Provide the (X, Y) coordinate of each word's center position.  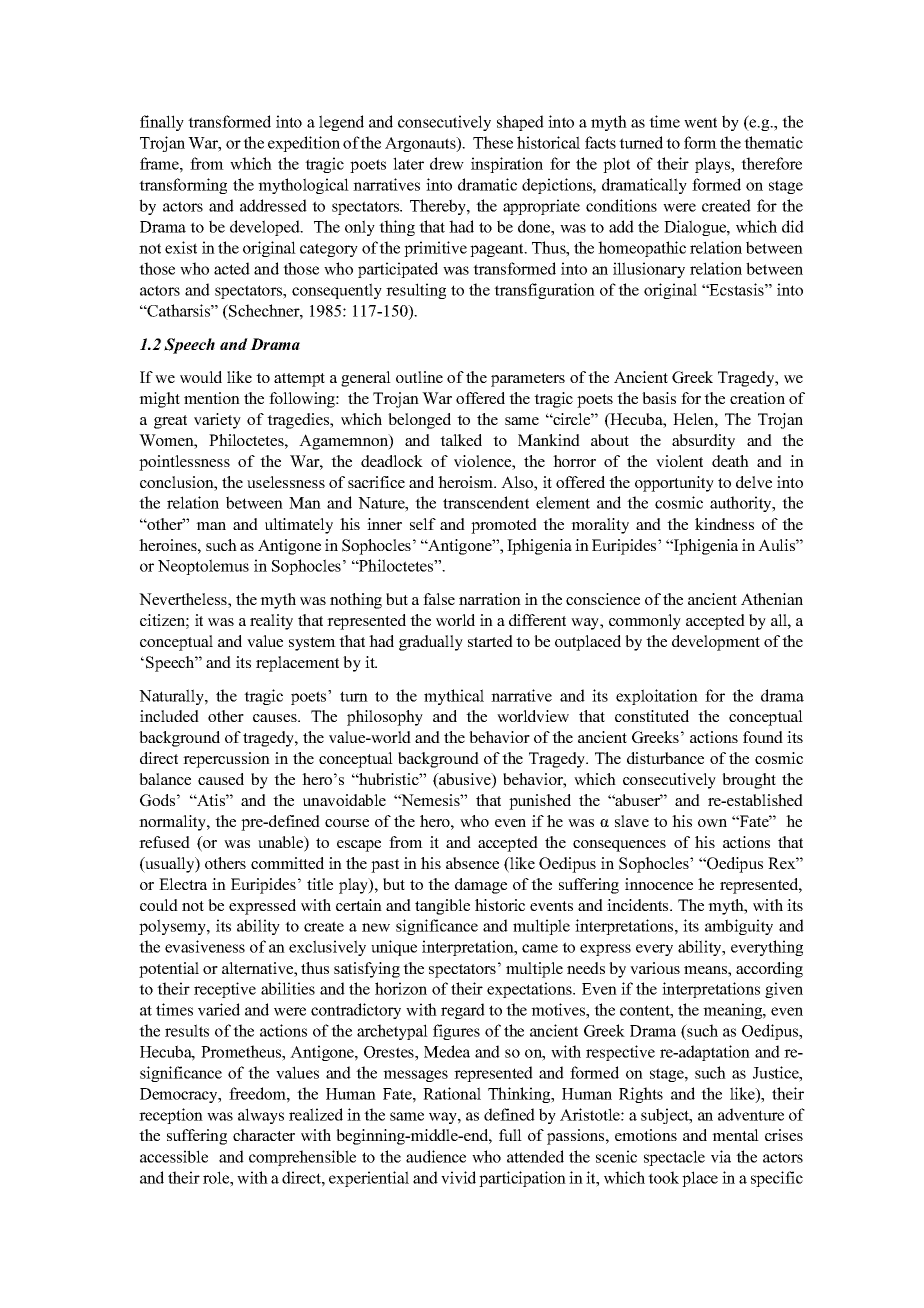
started (490, 641)
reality (271, 622)
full (510, 1135)
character (264, 1135)
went (700, 122)
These (493, 142)
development (716, 643)
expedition (304, 144)
